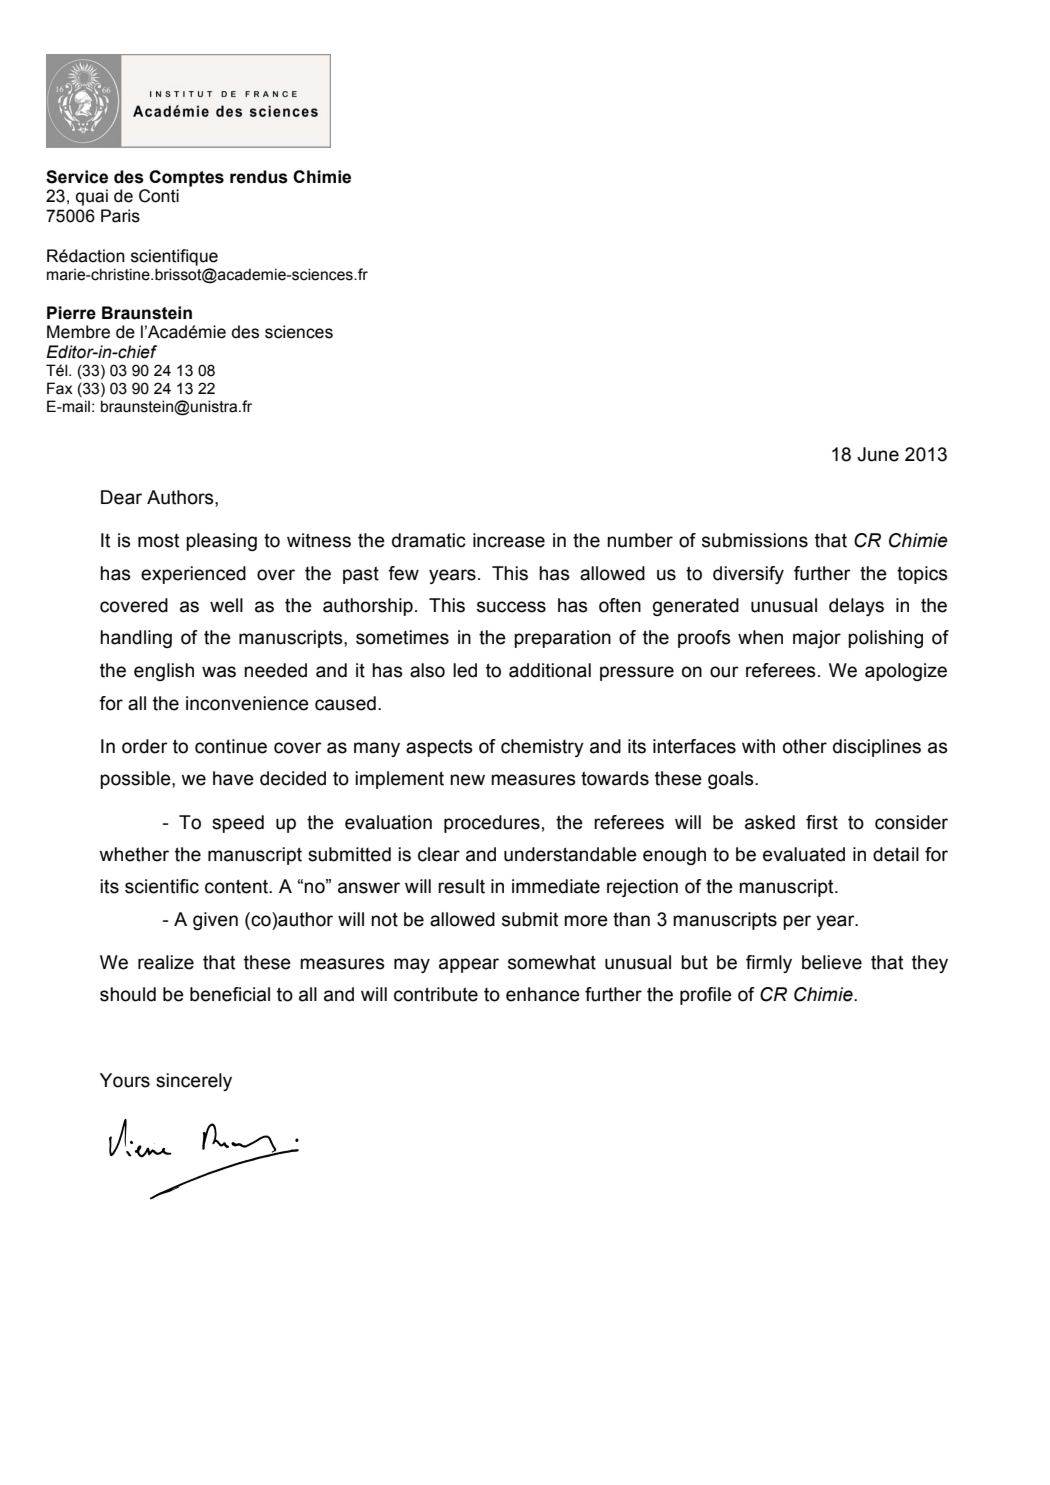 This image has width=1050, height=1485. Describe the element at coordinates (817, 639) in the image. I see `major` at that location.
